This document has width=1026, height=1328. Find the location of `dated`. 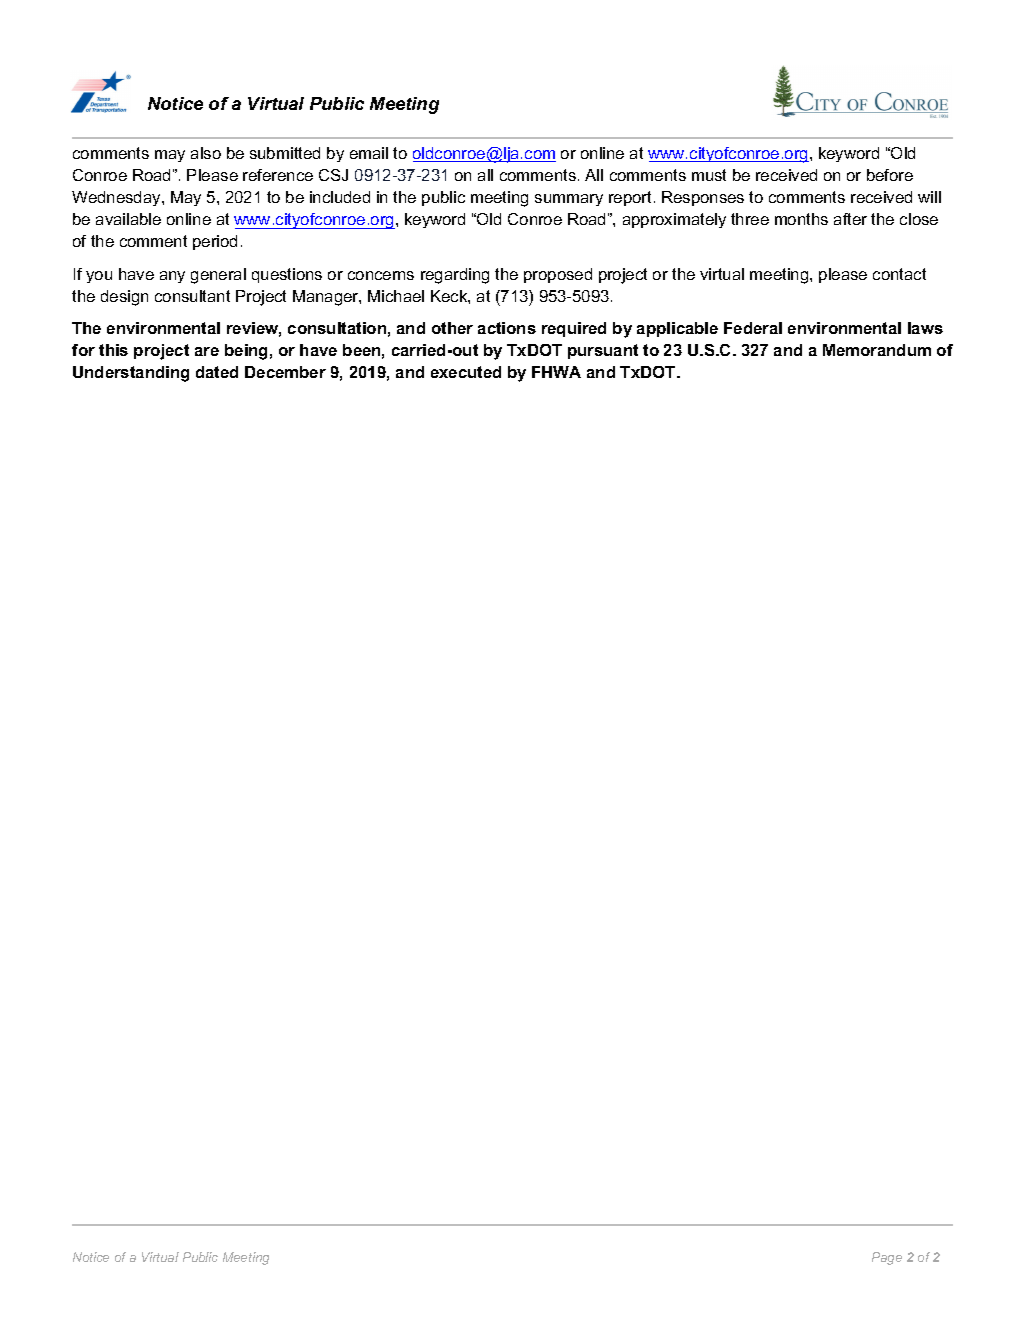

dated is located at coordinates (217, 372).
